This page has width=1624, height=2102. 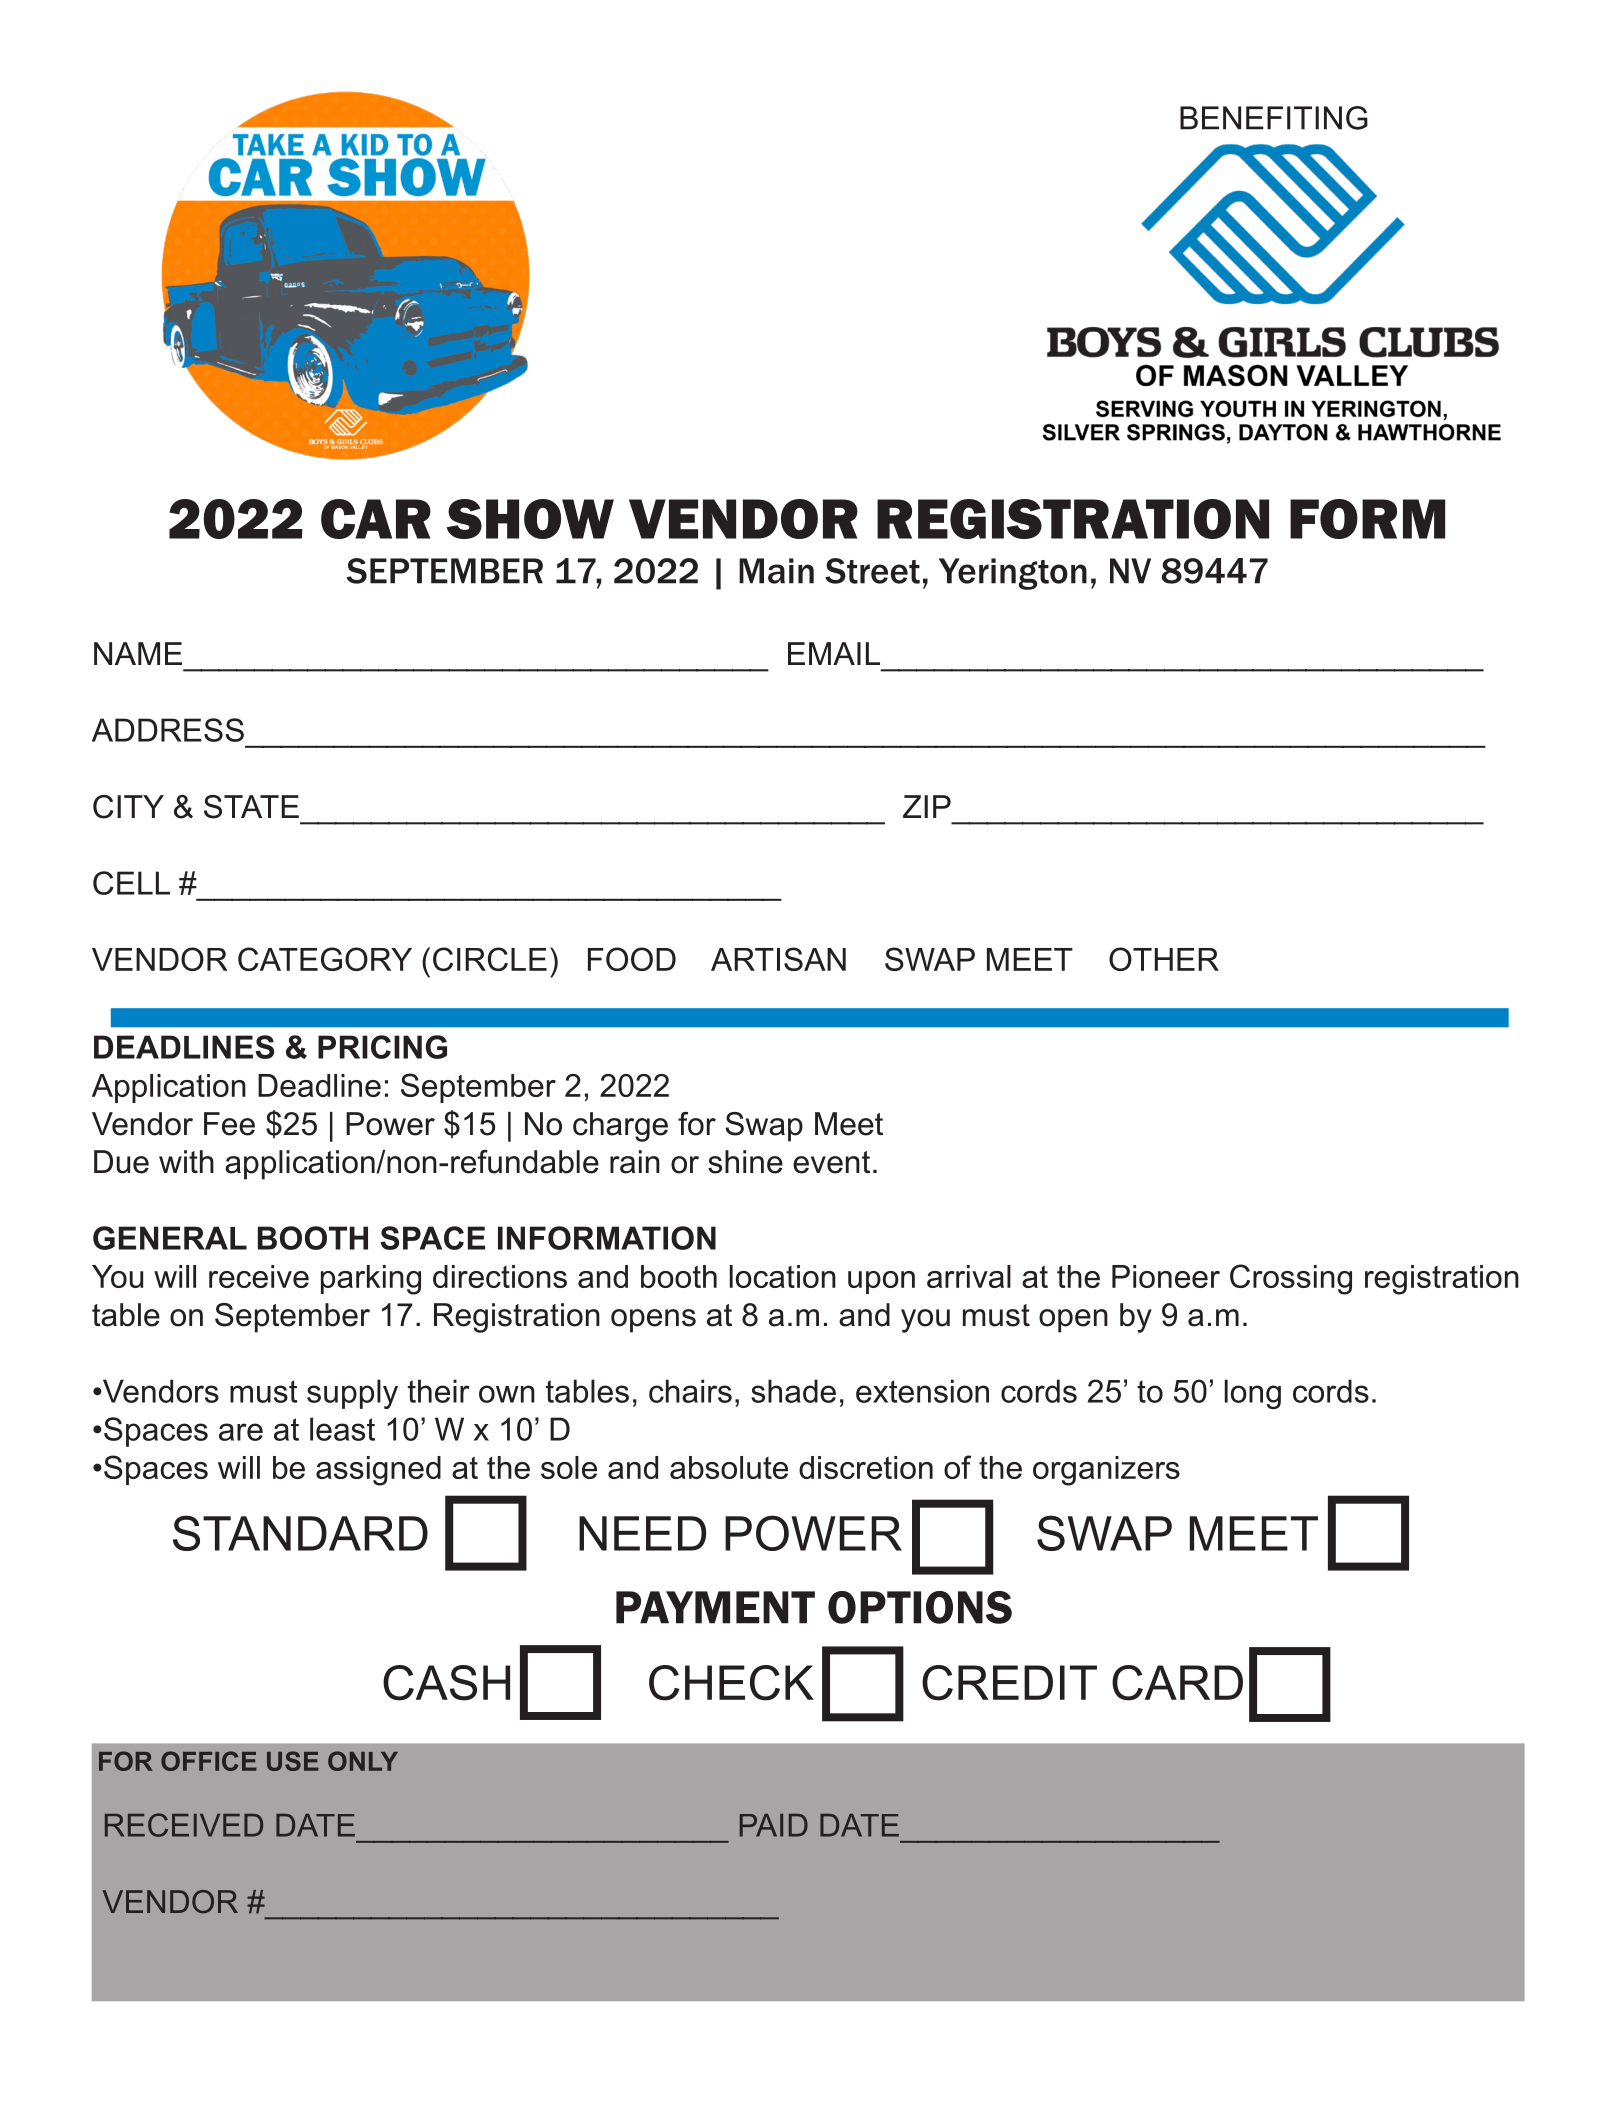 What do you see at coordinates (872, 571) in the page?
I see `Street` at bounding box center [872, 571].
